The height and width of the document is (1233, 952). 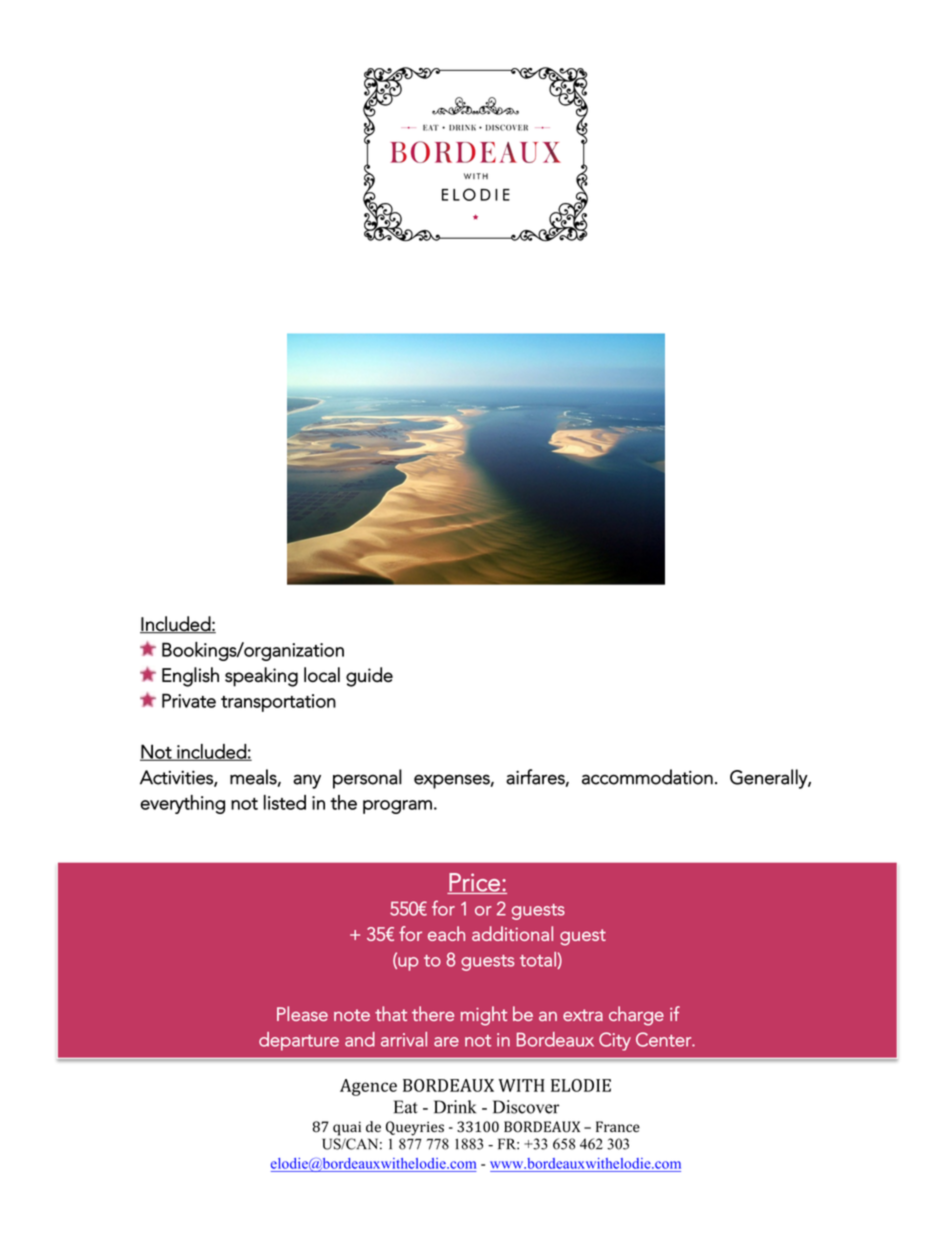 I want to click on Eat, so click(x=406, y=1107).
